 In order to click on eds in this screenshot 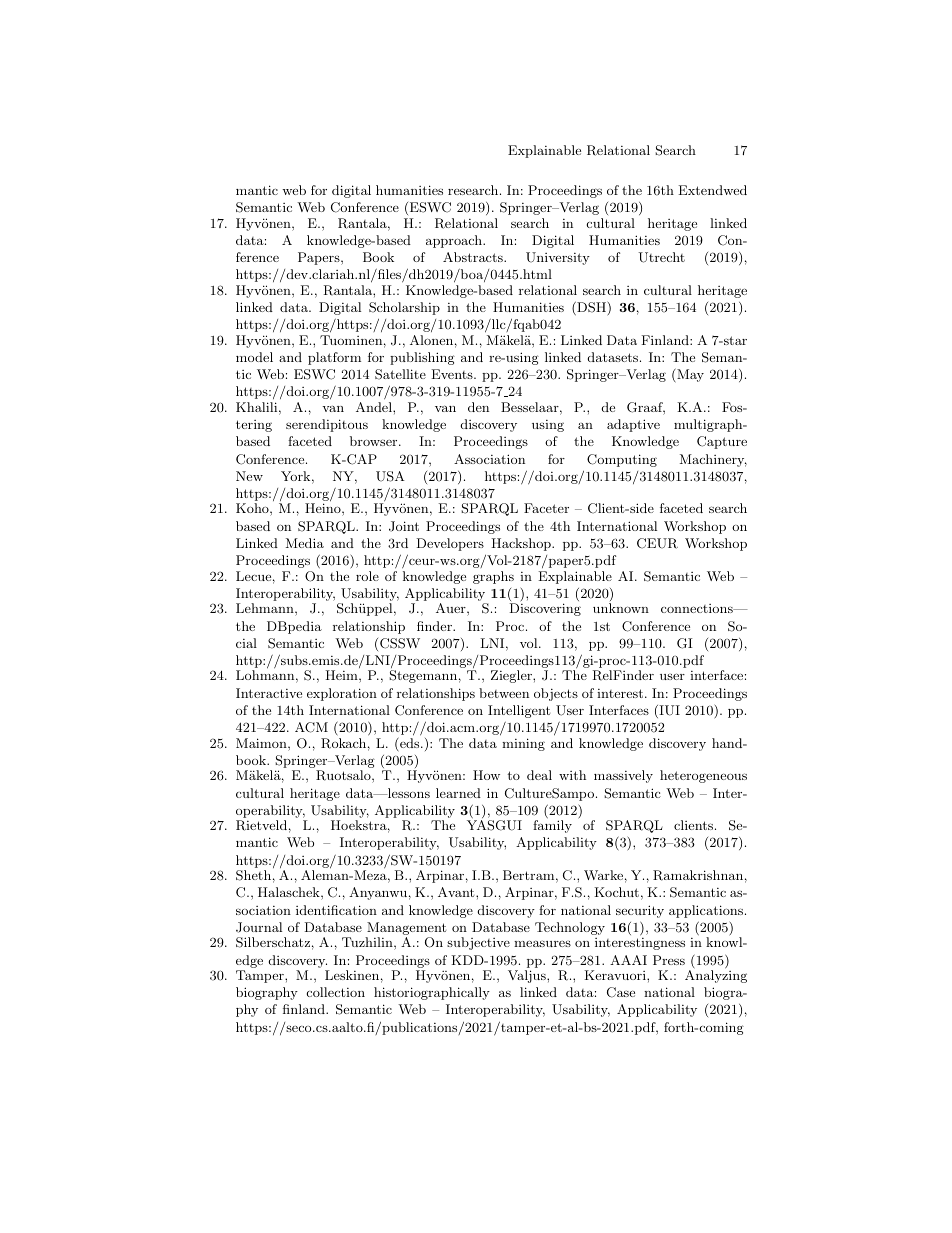, I will do `click(410, 742)`.
